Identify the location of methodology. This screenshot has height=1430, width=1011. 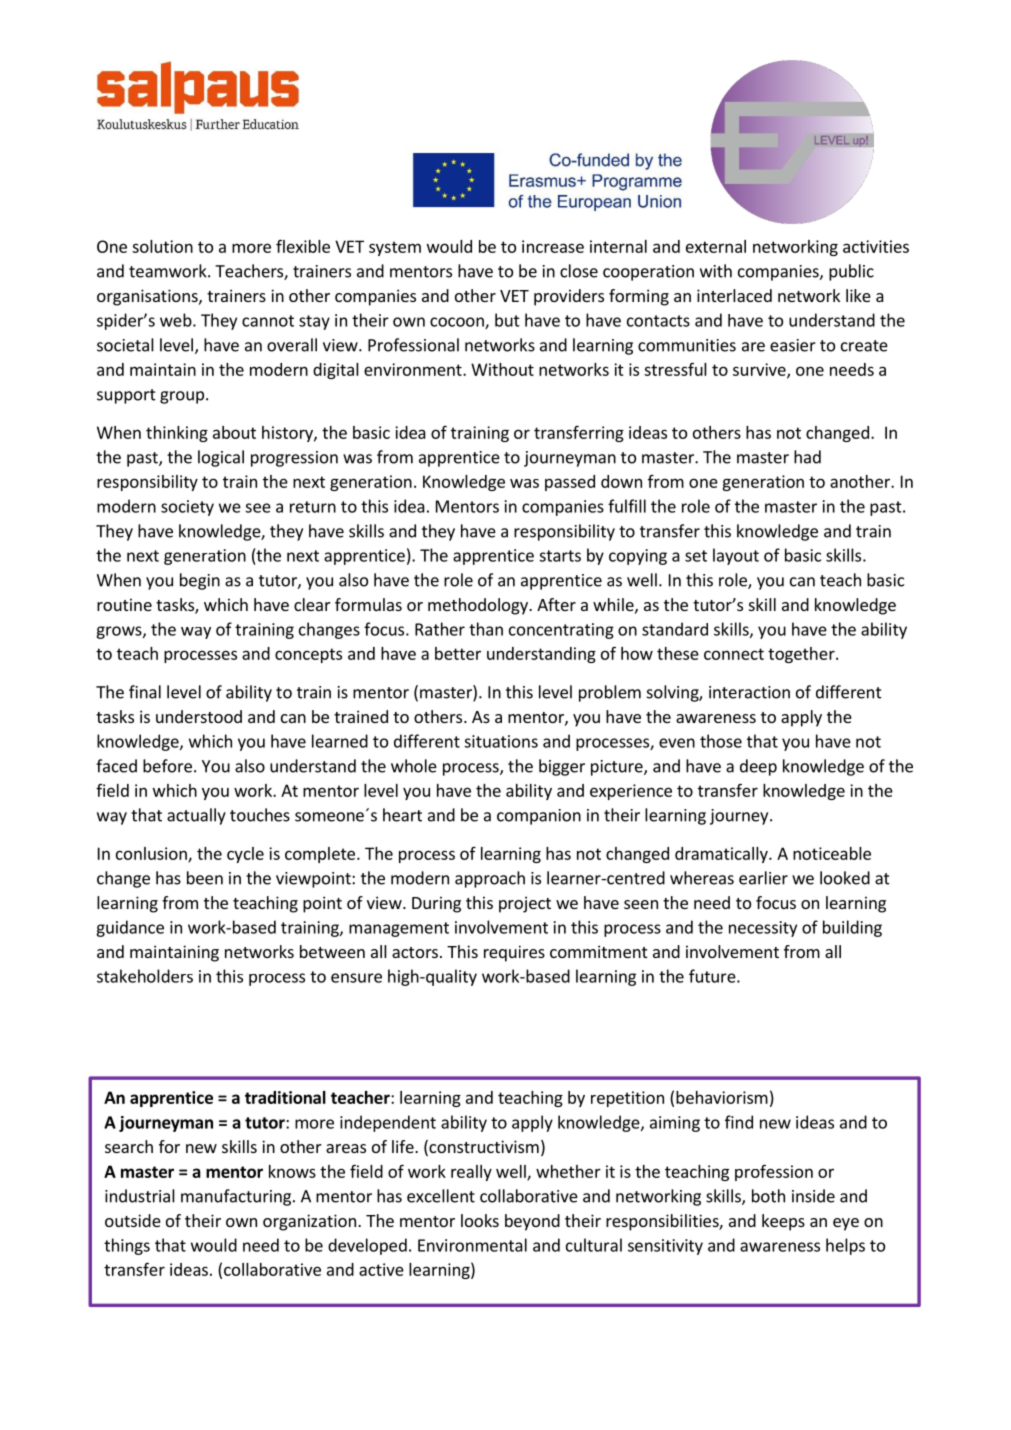
(479, 606).
